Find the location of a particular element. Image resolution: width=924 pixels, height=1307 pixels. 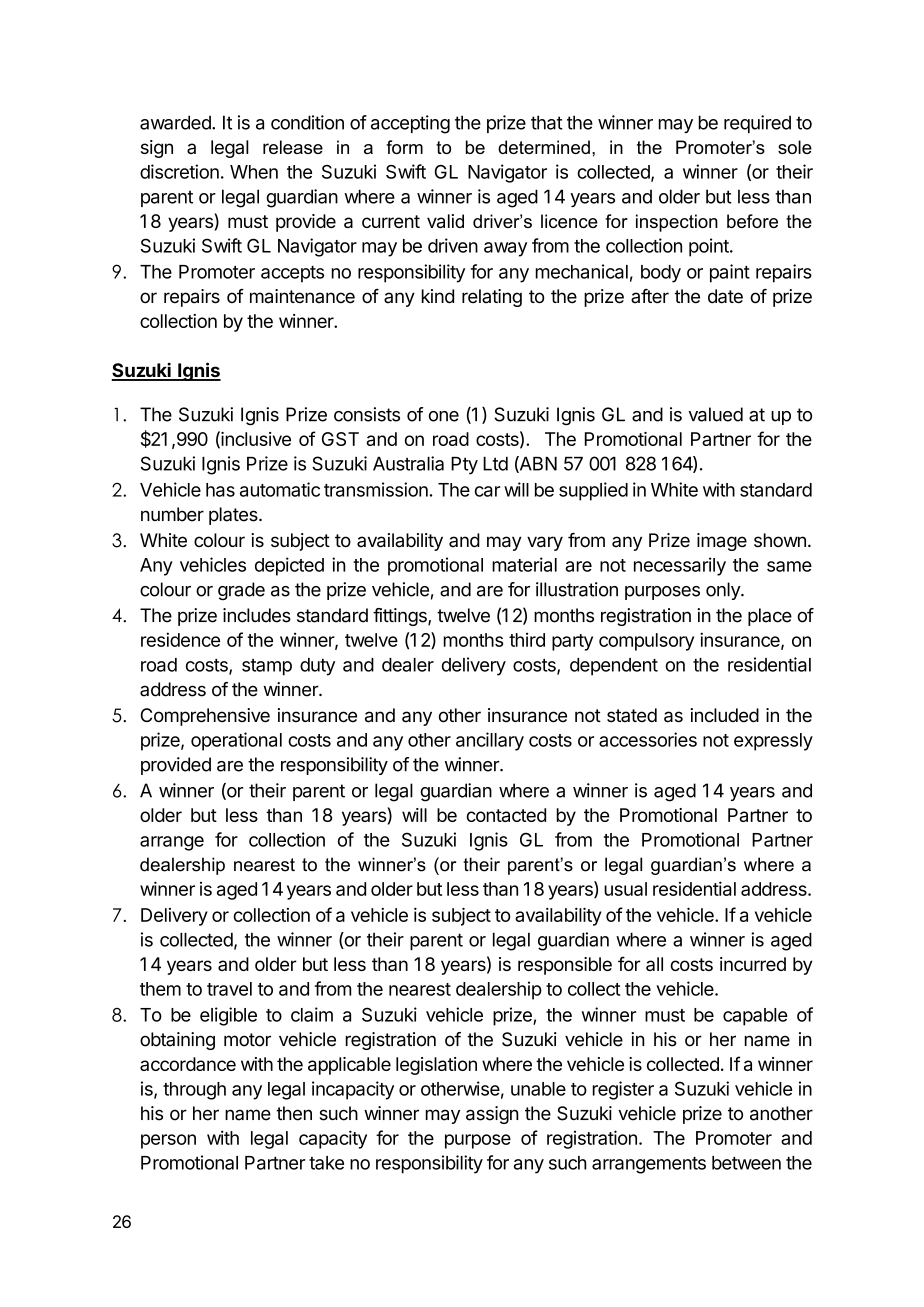

place is located at coordinates (770, 617).
